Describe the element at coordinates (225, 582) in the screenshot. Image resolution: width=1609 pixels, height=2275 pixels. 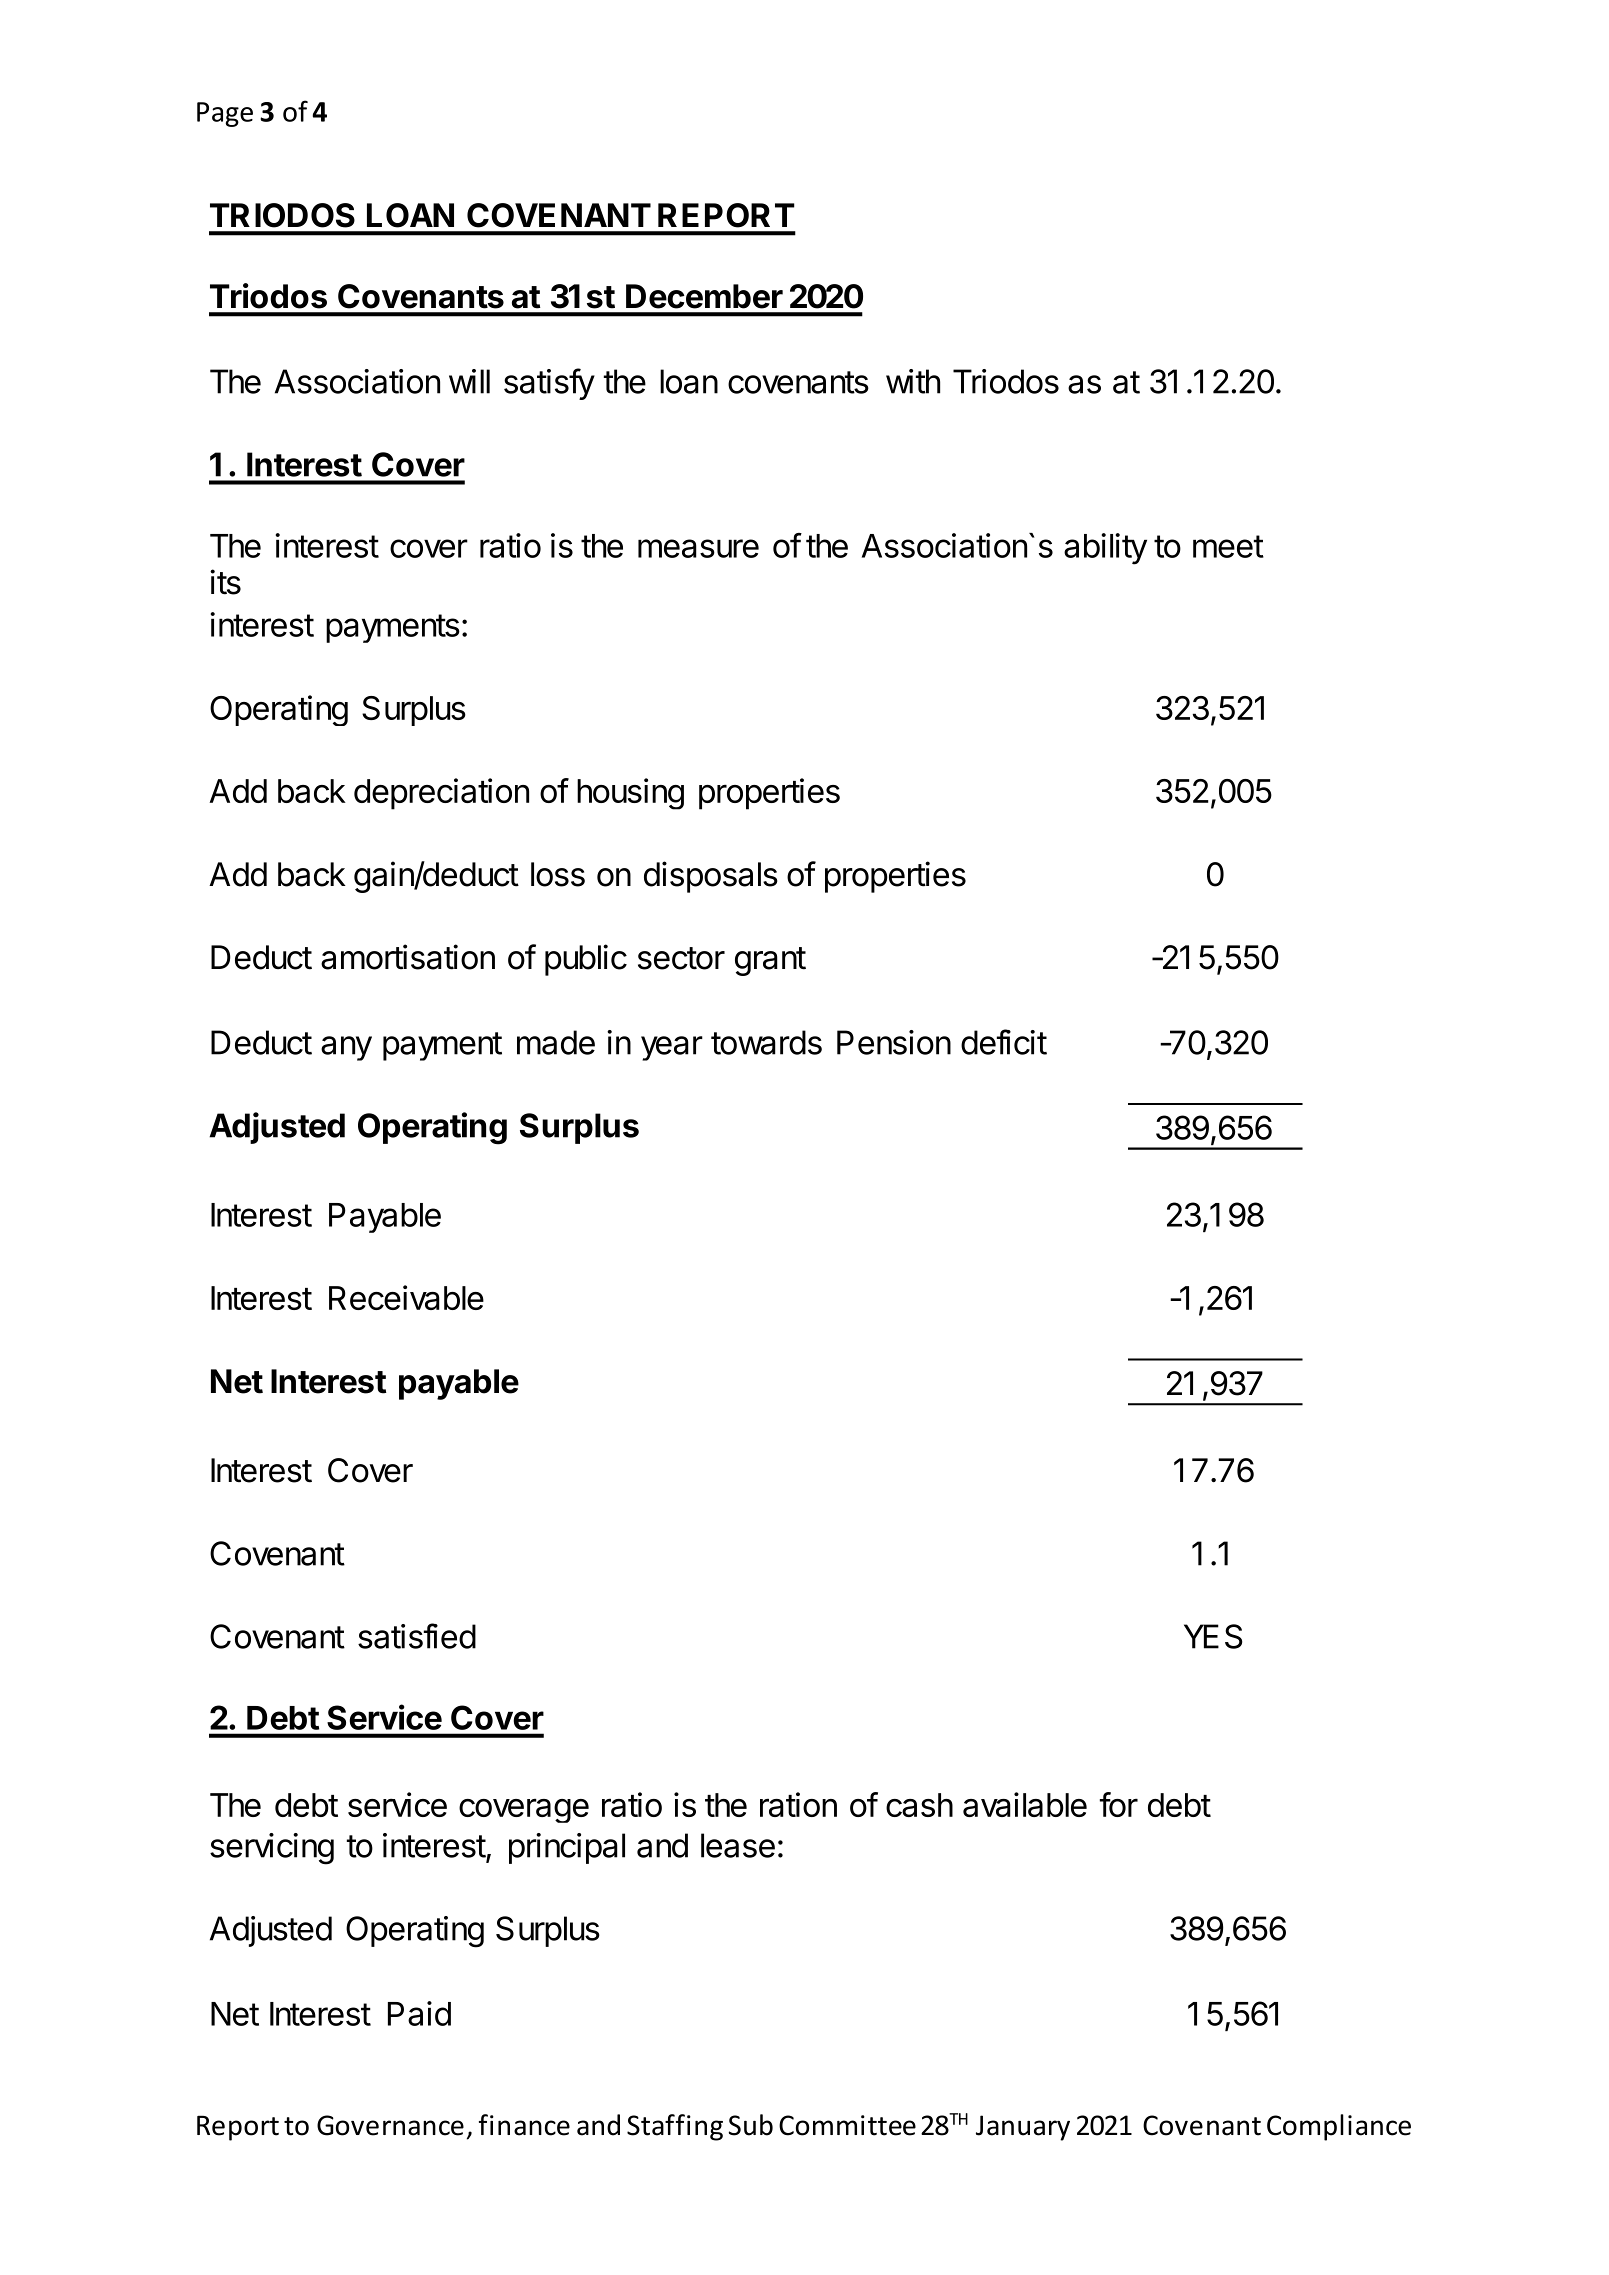
I see `its` at that location.
